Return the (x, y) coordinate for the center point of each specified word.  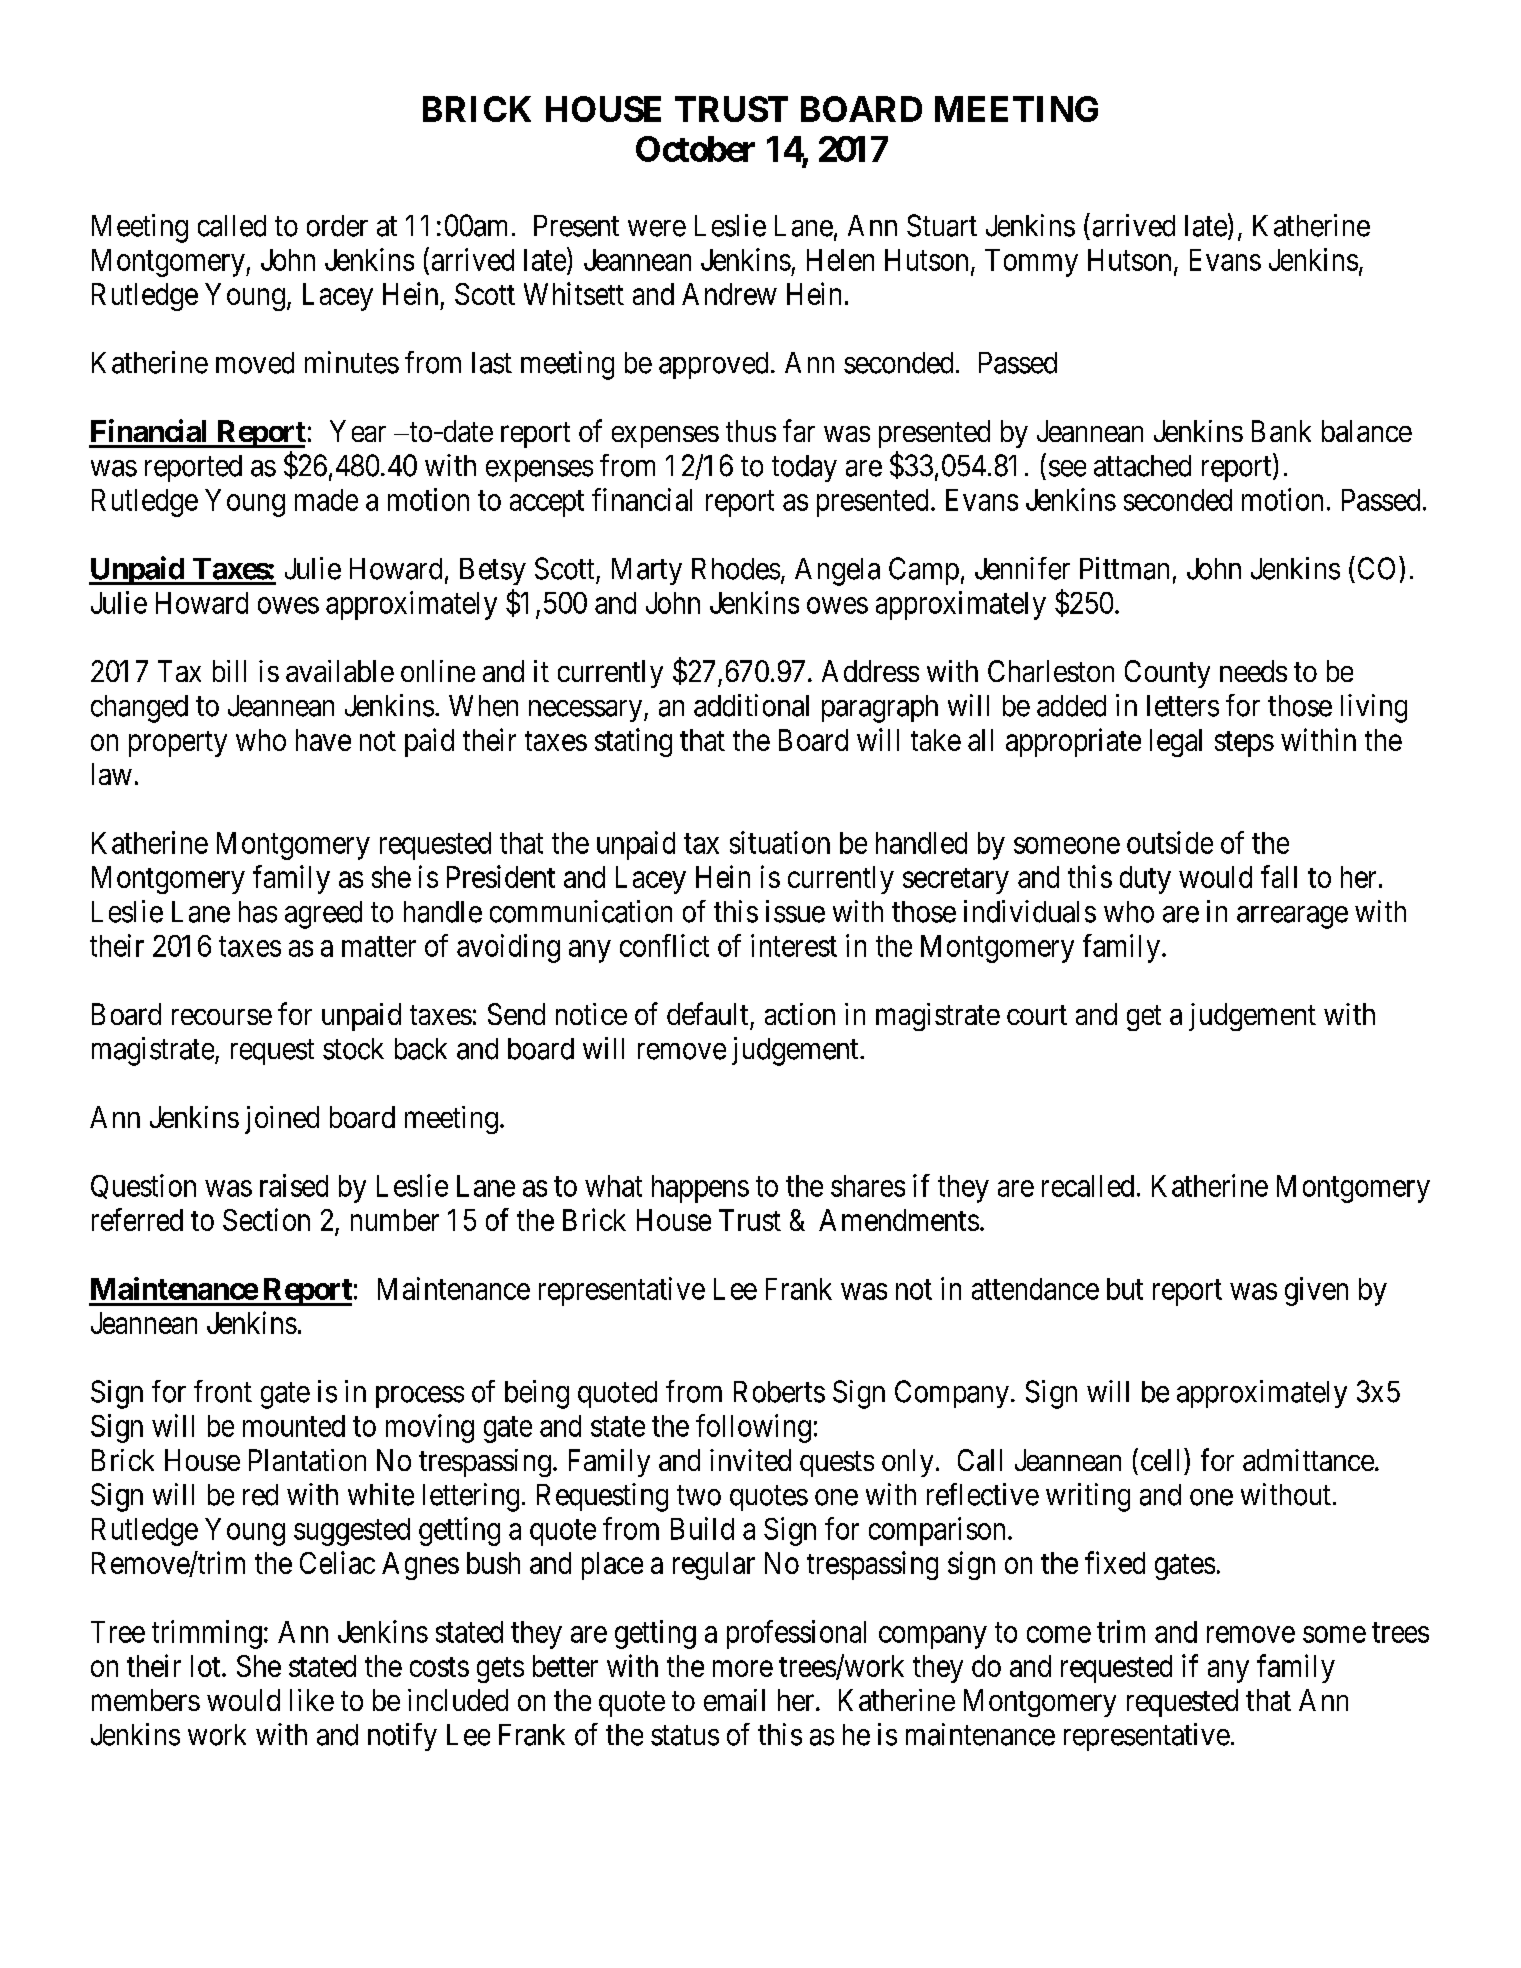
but (1125, 1289)
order (337, 226)
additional (751, 705)
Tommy (1031, 263)
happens (700, 1189)
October (695, 149)
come (1059, 1634)
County (1167, 674)
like (312, 1700)
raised (294, 1185)
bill (229, 671)
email (734, 1700)
